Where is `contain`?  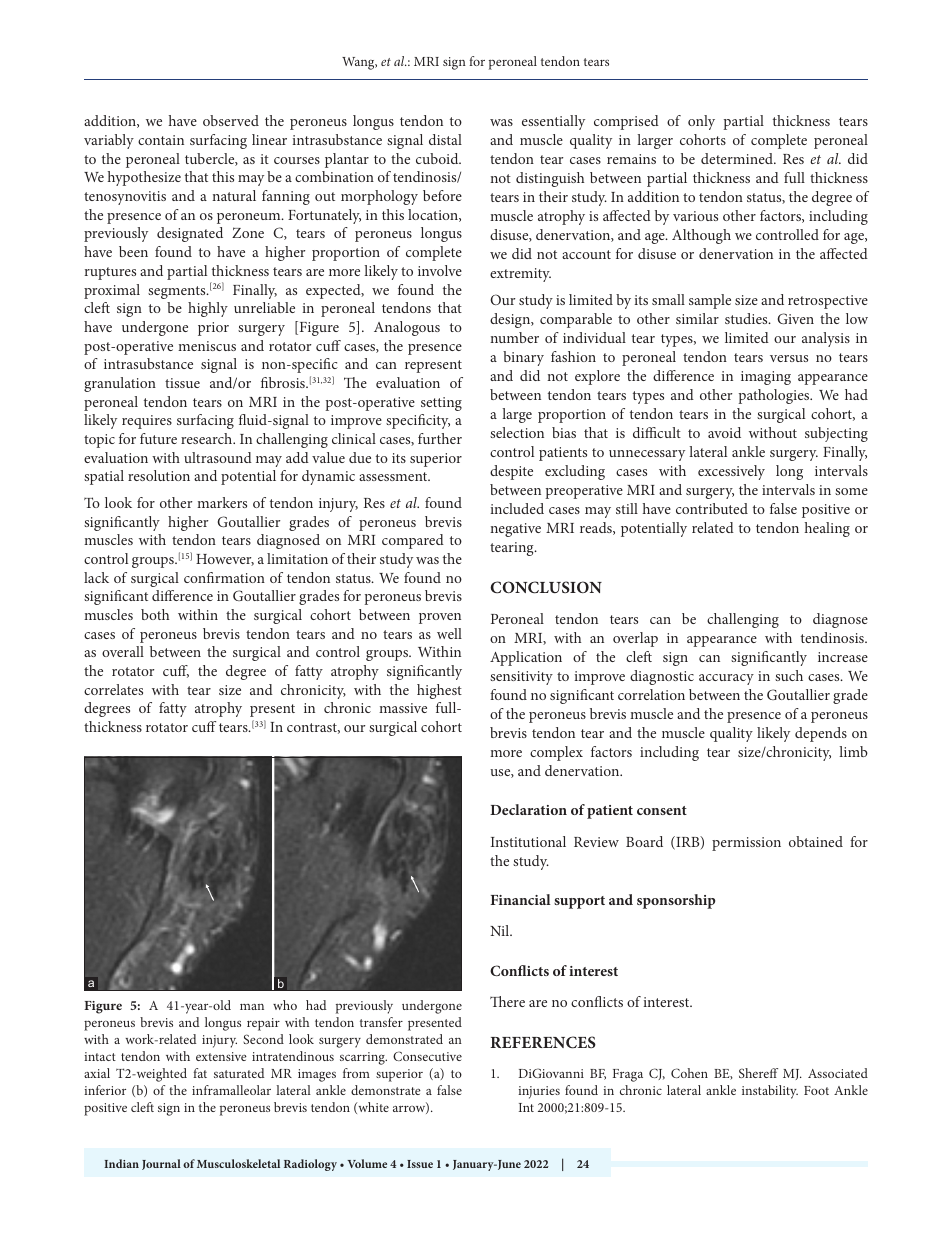 contain is located at coordinates (161, 140).
